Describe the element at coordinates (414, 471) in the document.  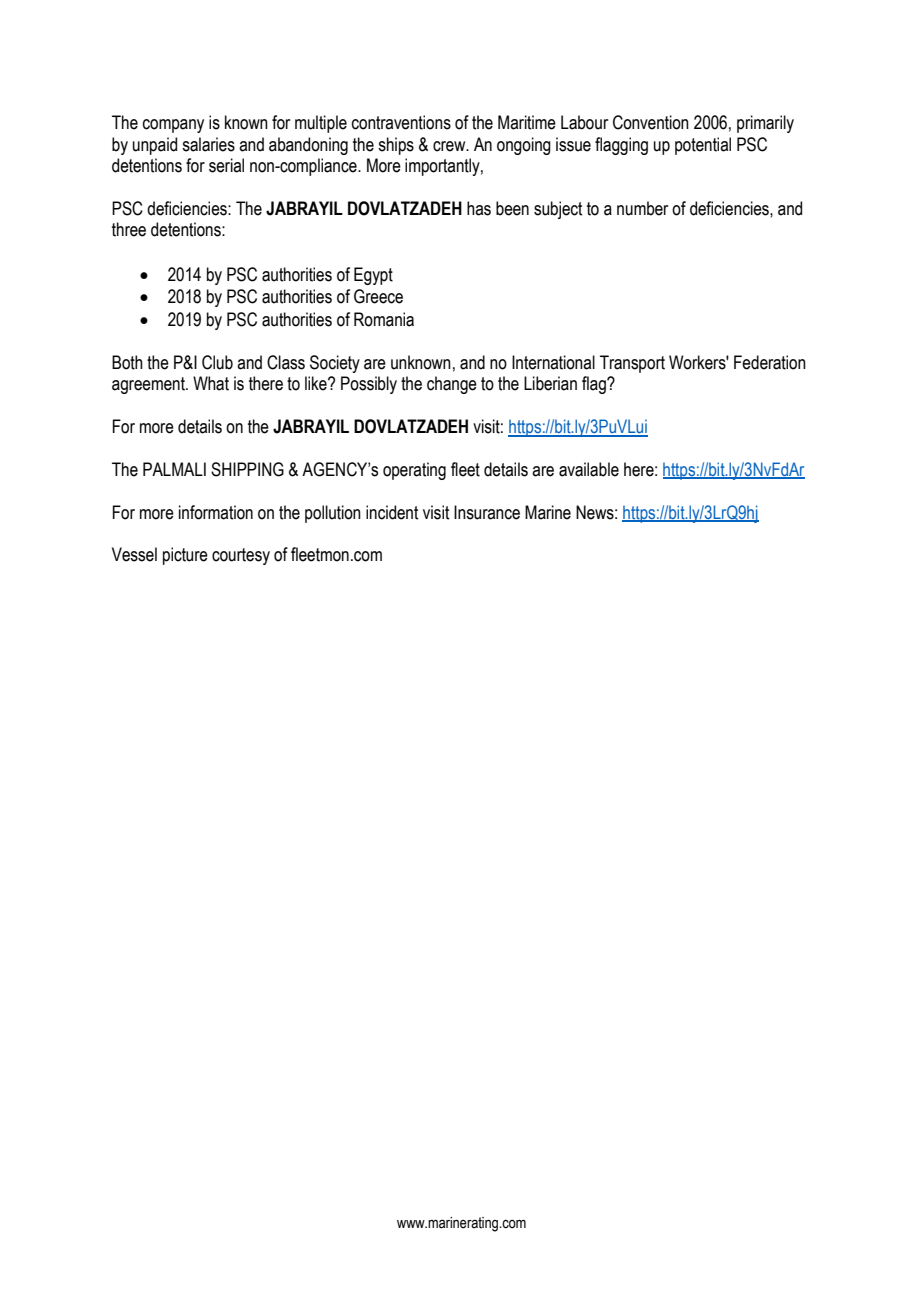
I see `operating` at that location.
